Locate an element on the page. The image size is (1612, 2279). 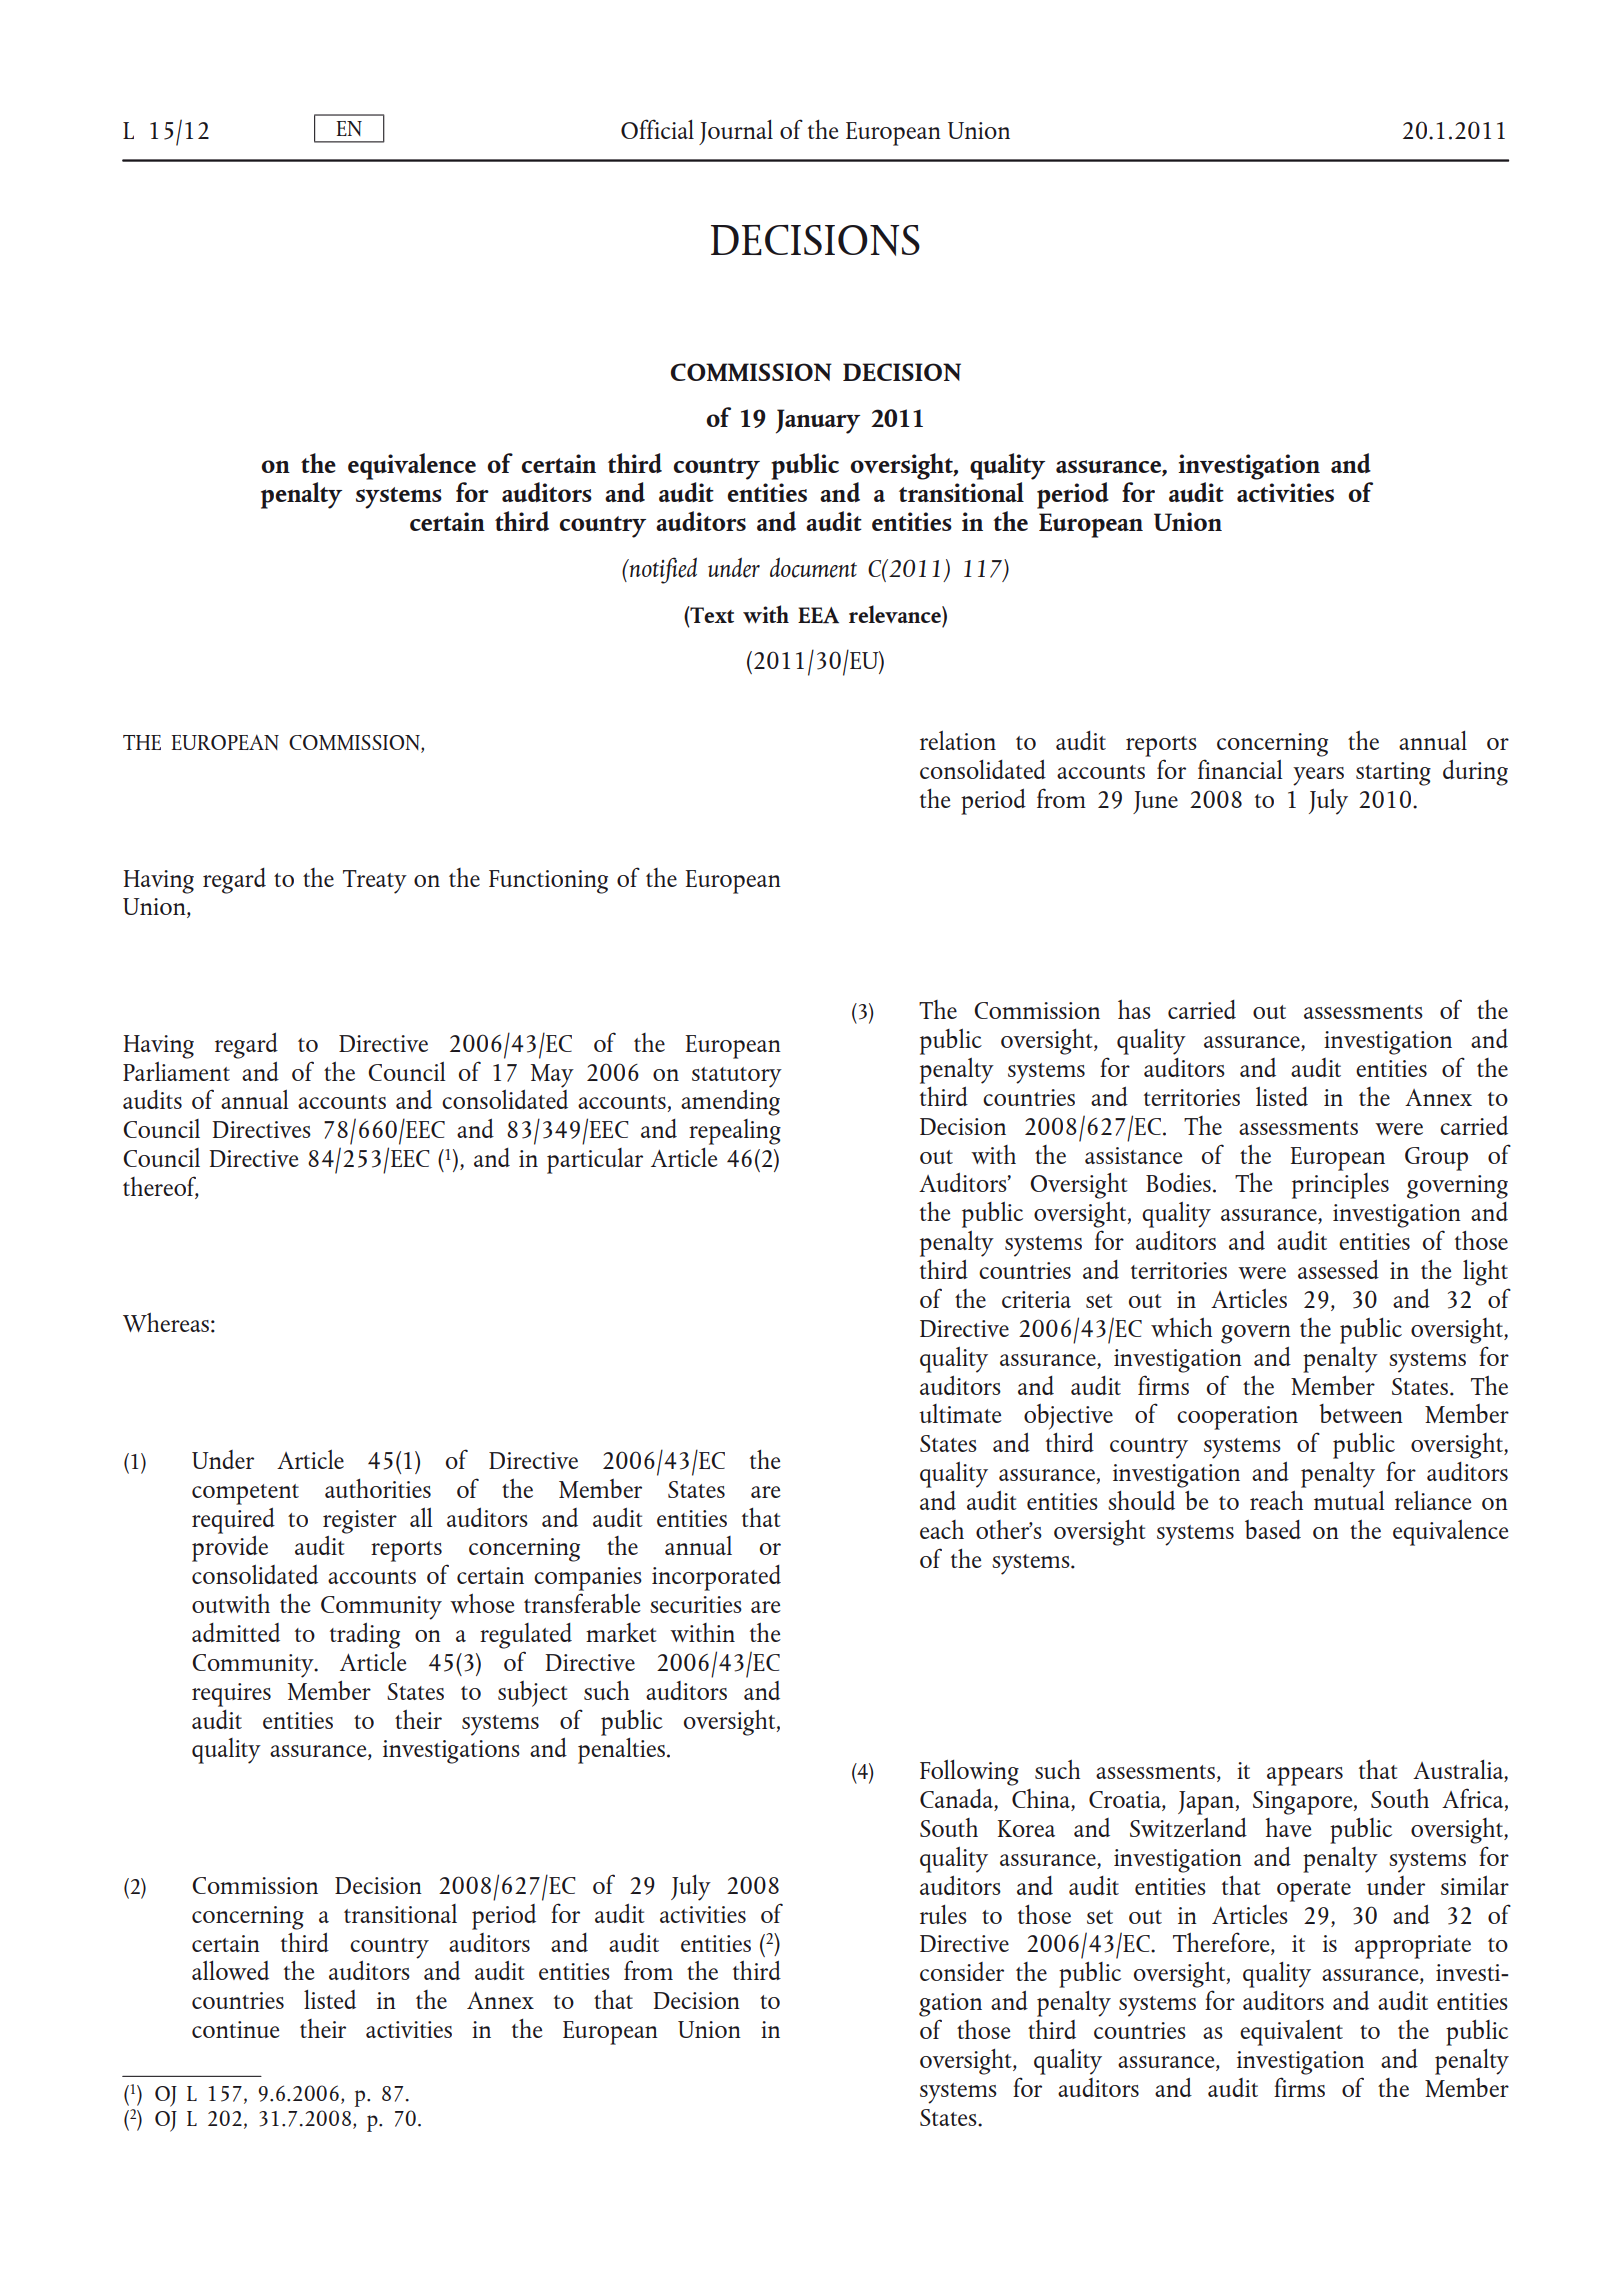
statutory is located at coordinates (737, 1078).
